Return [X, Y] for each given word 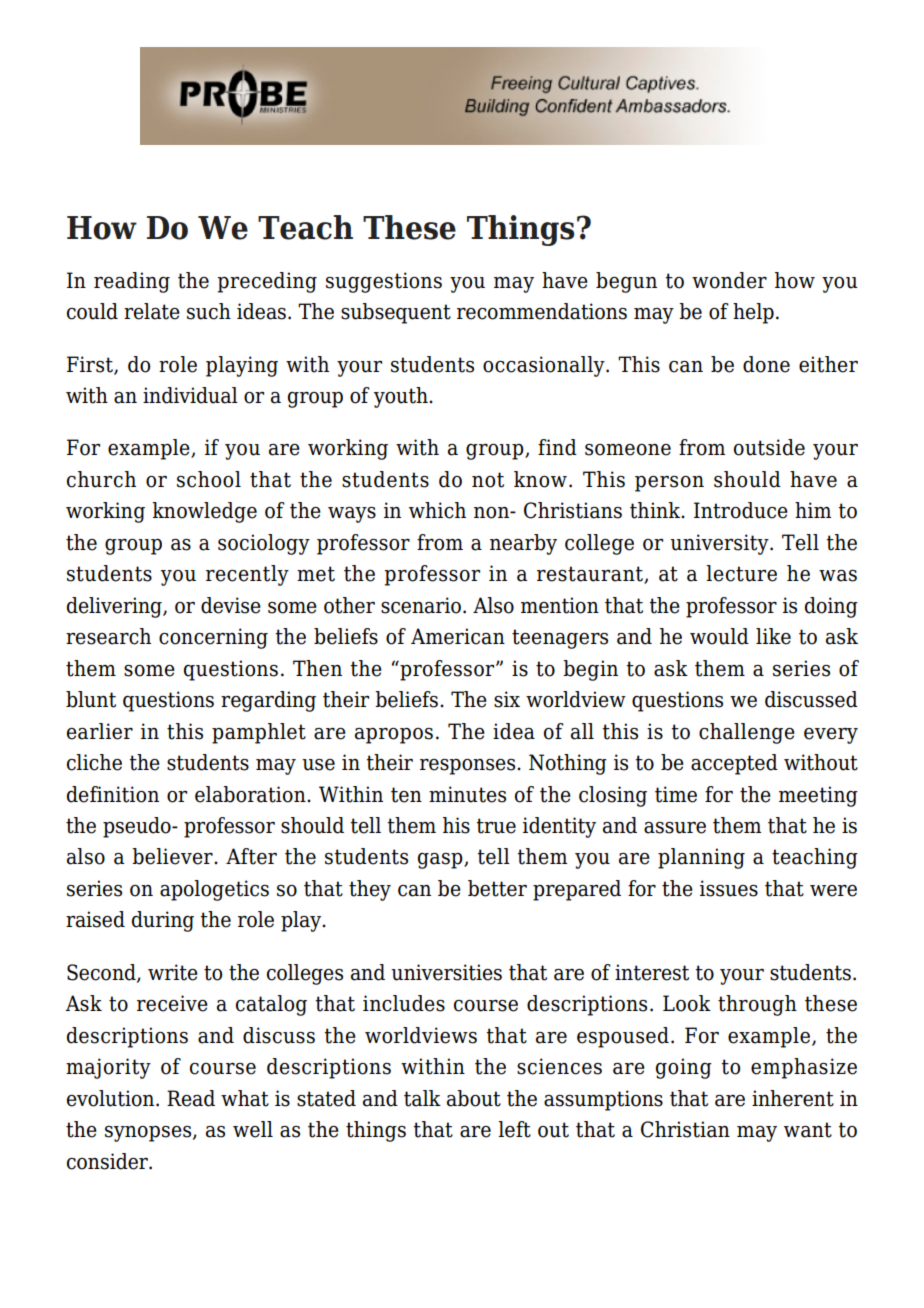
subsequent [396, 313]
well [253, 1129]
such [209, 311]
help [753, 313]
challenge [747, 733]
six [507, 699]
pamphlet [259, 733]
